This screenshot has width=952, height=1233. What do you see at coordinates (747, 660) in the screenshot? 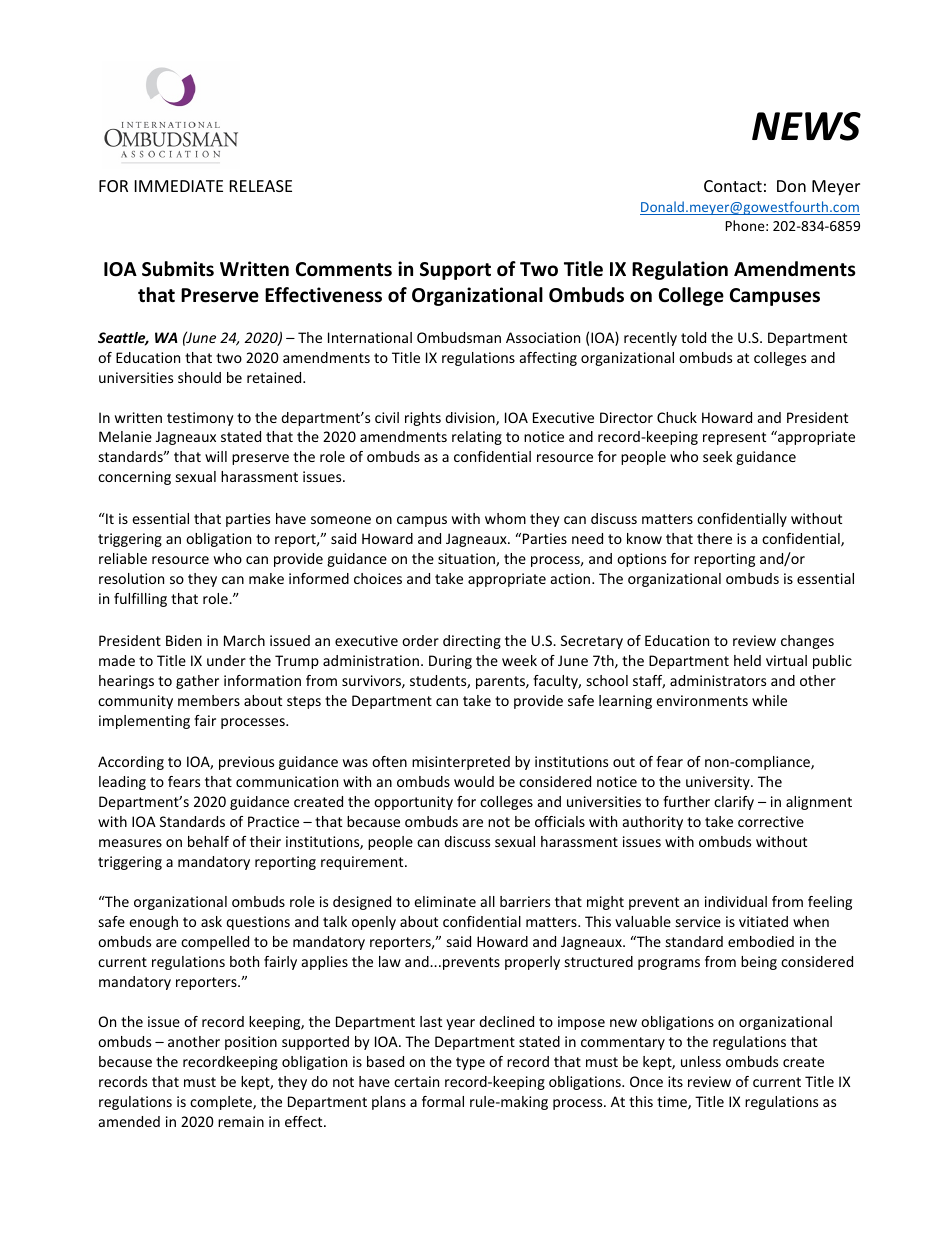
I see `held` at bounding box center [747, 660].
